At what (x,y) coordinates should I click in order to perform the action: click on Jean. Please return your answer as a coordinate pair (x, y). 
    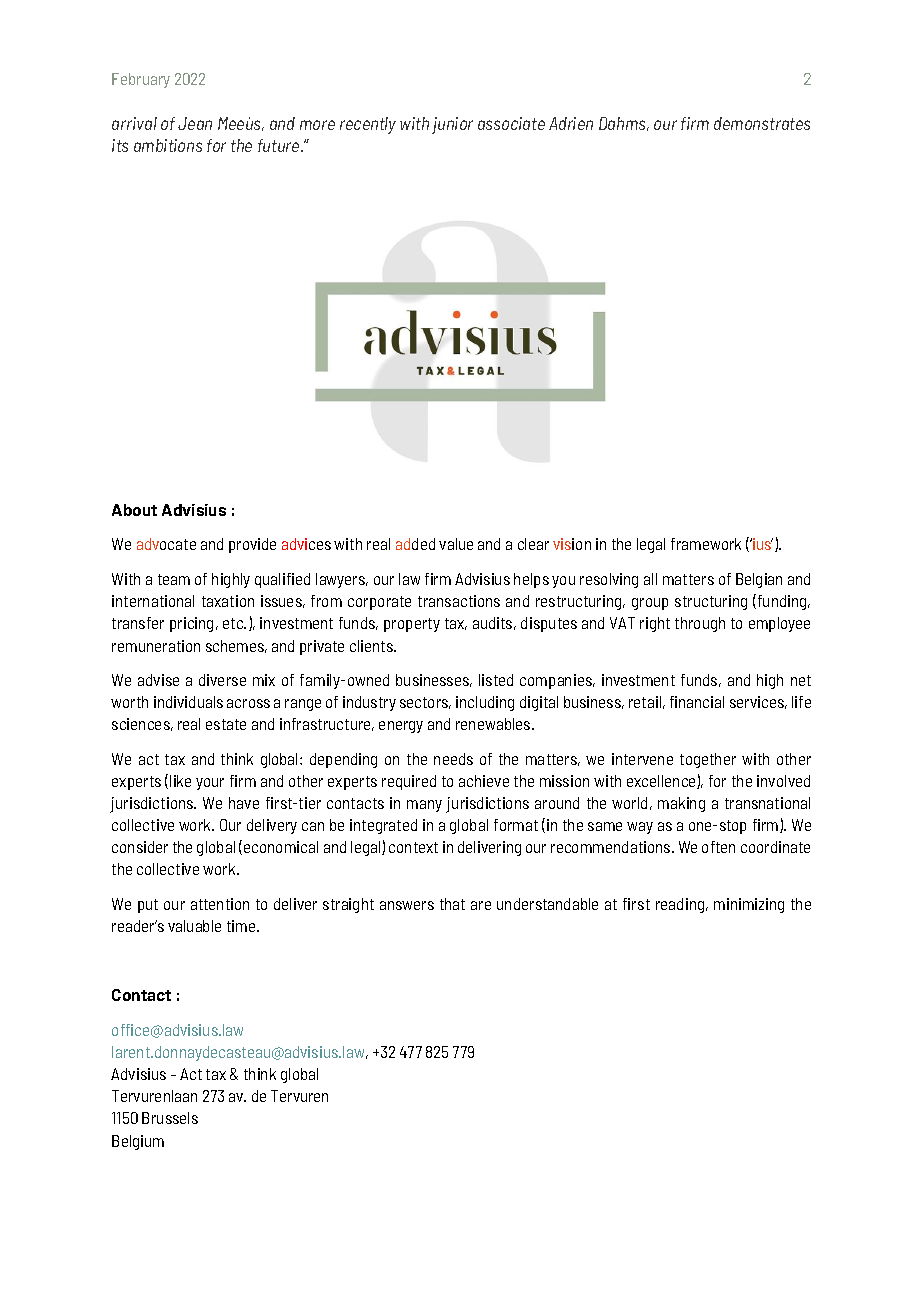
    Looking at the image, I should click on (195, 123).
